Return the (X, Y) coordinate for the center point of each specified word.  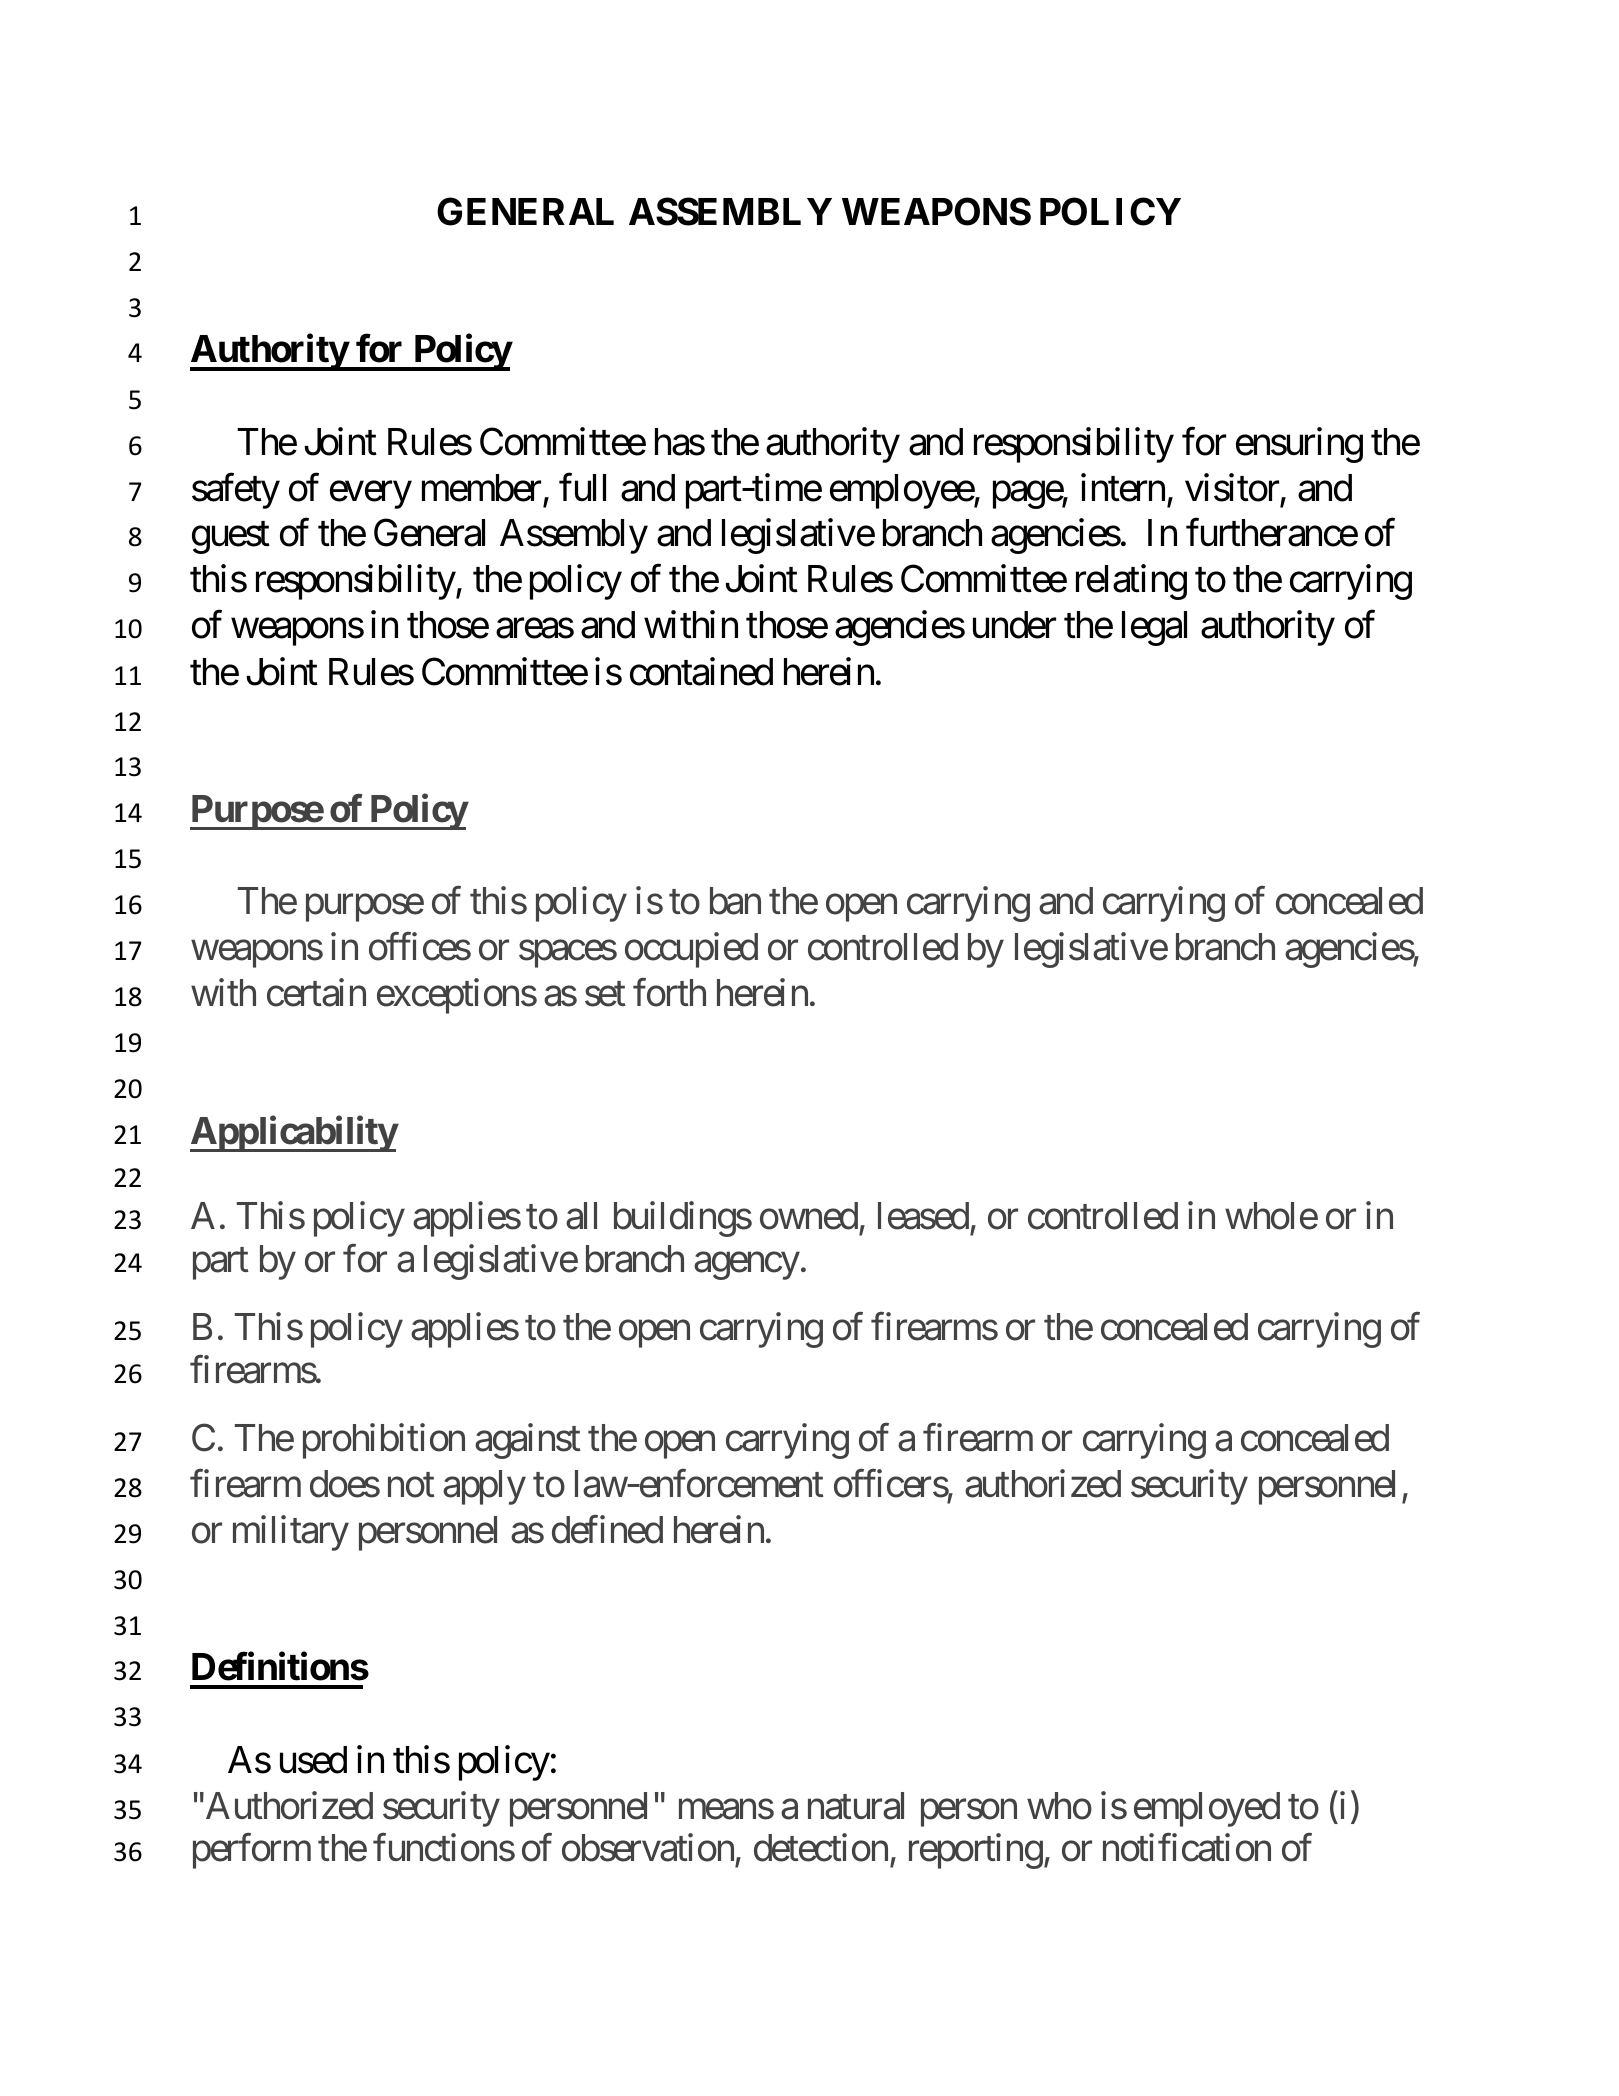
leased (923, 1216)
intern (1123, 487)
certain (316, 993)
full (582, 487)
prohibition (384, 1441)
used (313, 1760)
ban (735, 901)
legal (1154, 628)
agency (746, 1266)
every (371, 495)
